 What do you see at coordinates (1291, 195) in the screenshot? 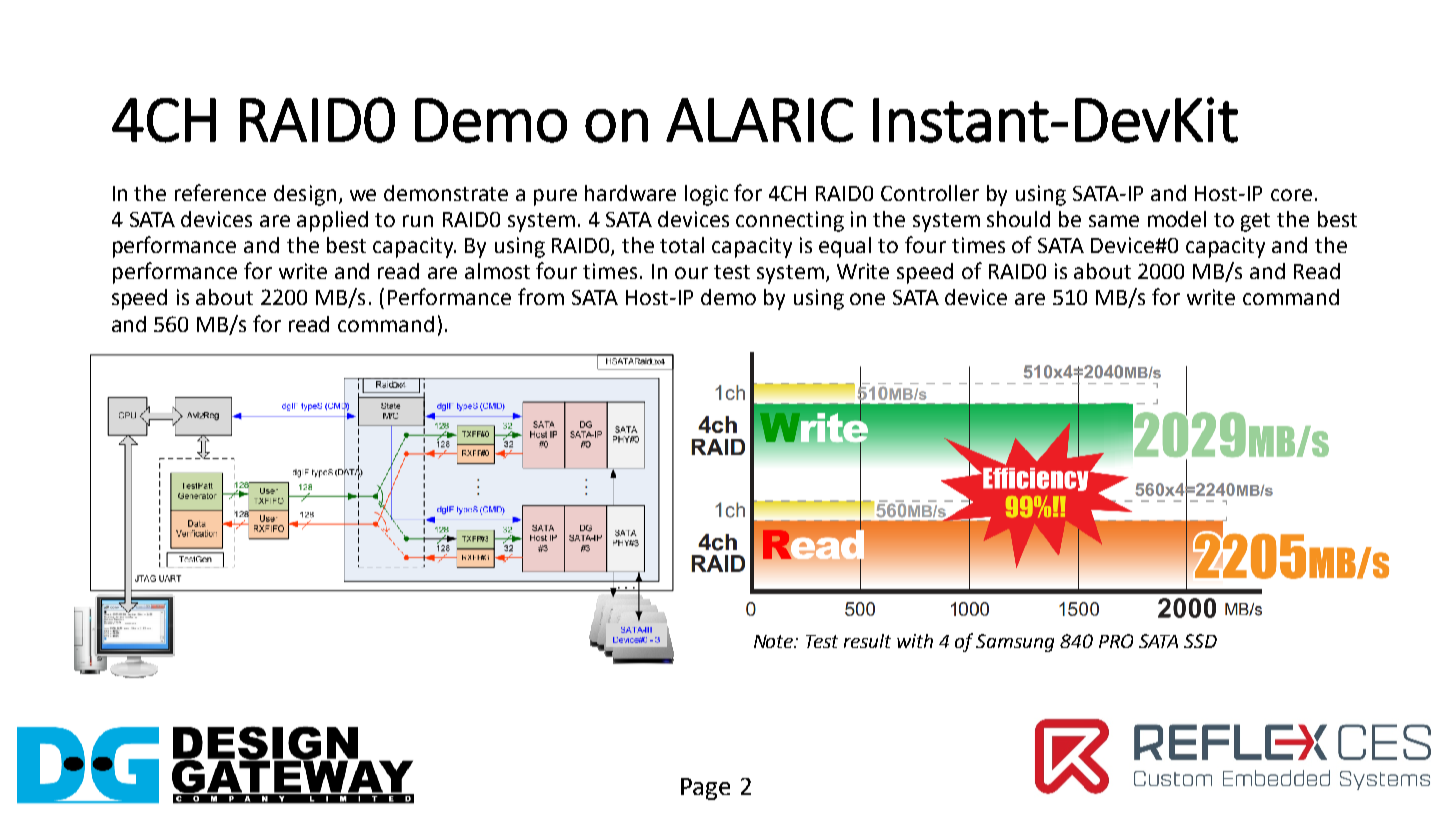
I see `core` at bounding box center [1291, 195].
